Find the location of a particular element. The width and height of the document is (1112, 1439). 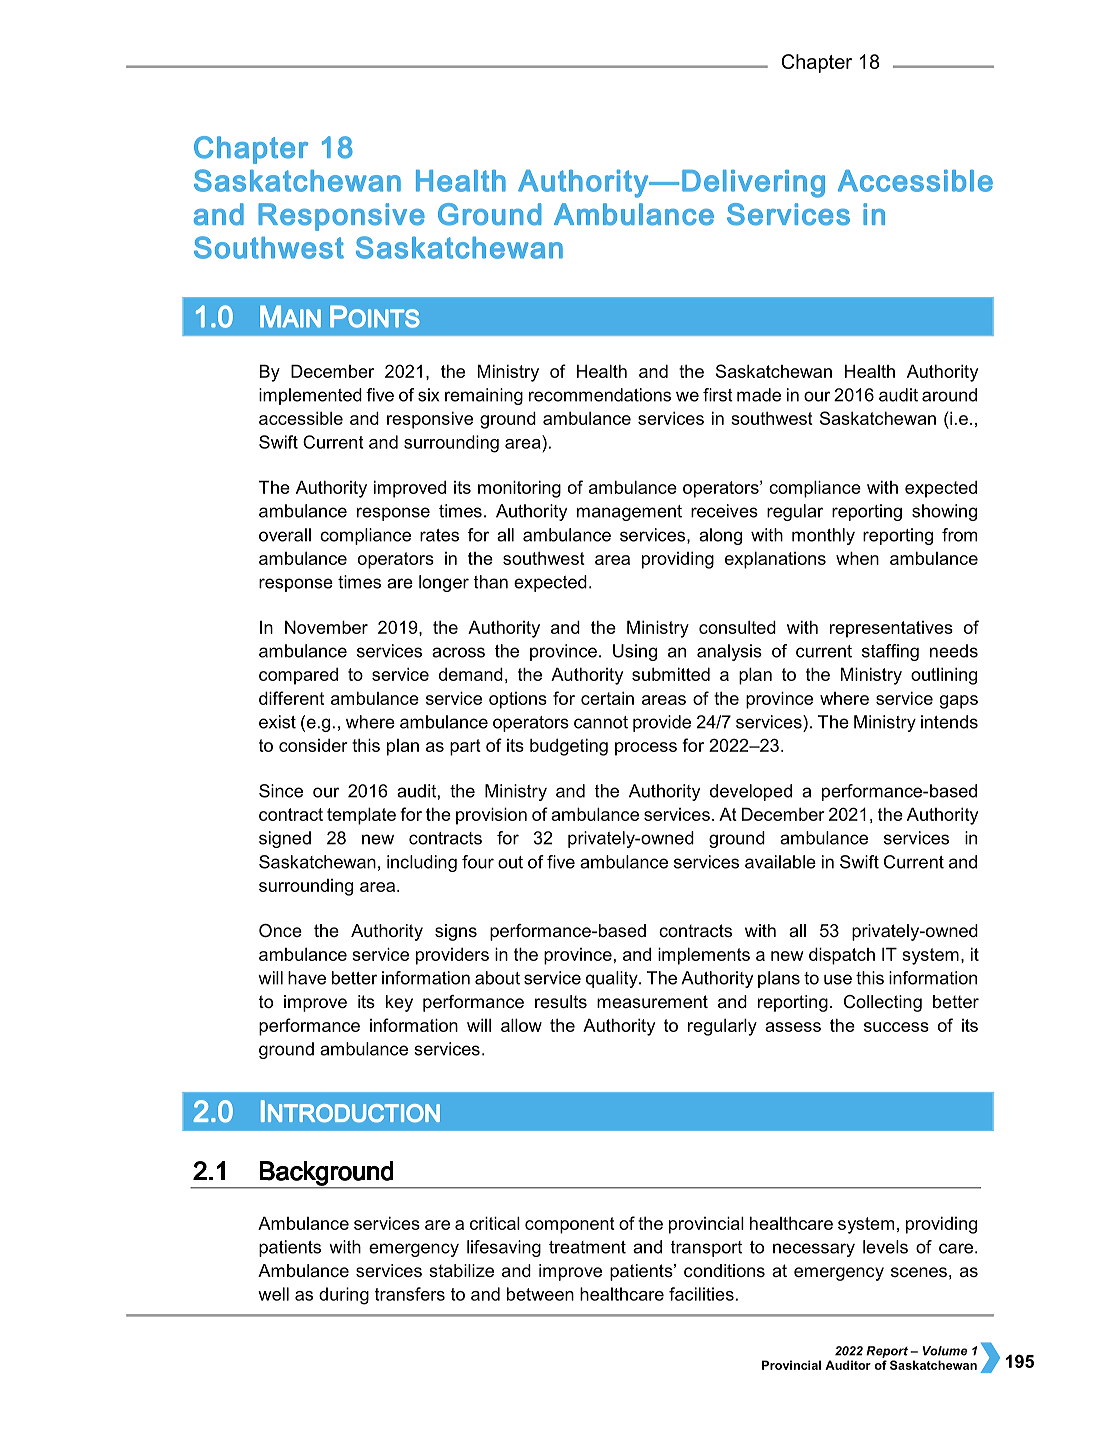

consider is located at coordinates (313, 745).
